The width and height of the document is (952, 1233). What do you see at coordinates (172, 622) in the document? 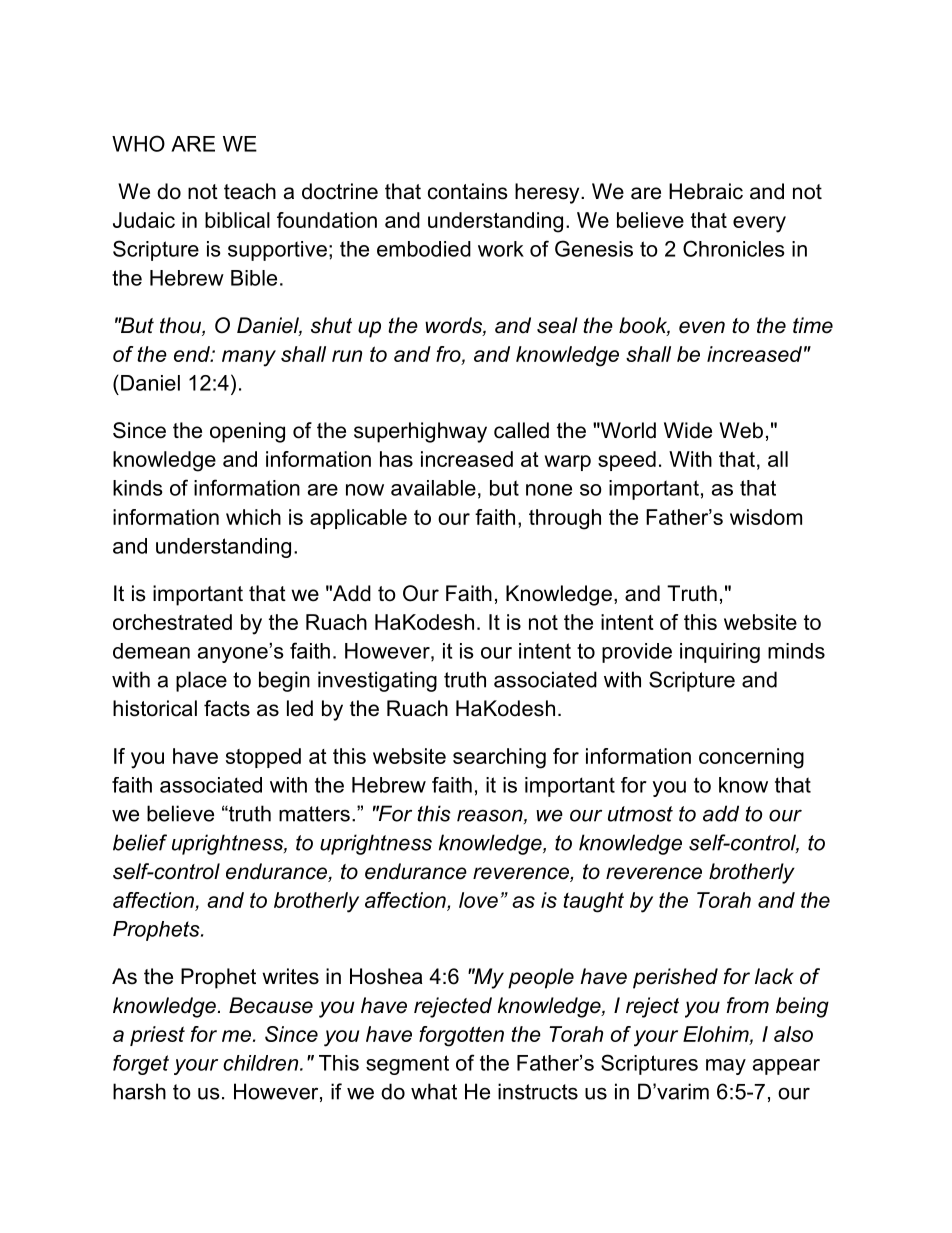
I see `orchestrated` at bounding box center [172, 622].
